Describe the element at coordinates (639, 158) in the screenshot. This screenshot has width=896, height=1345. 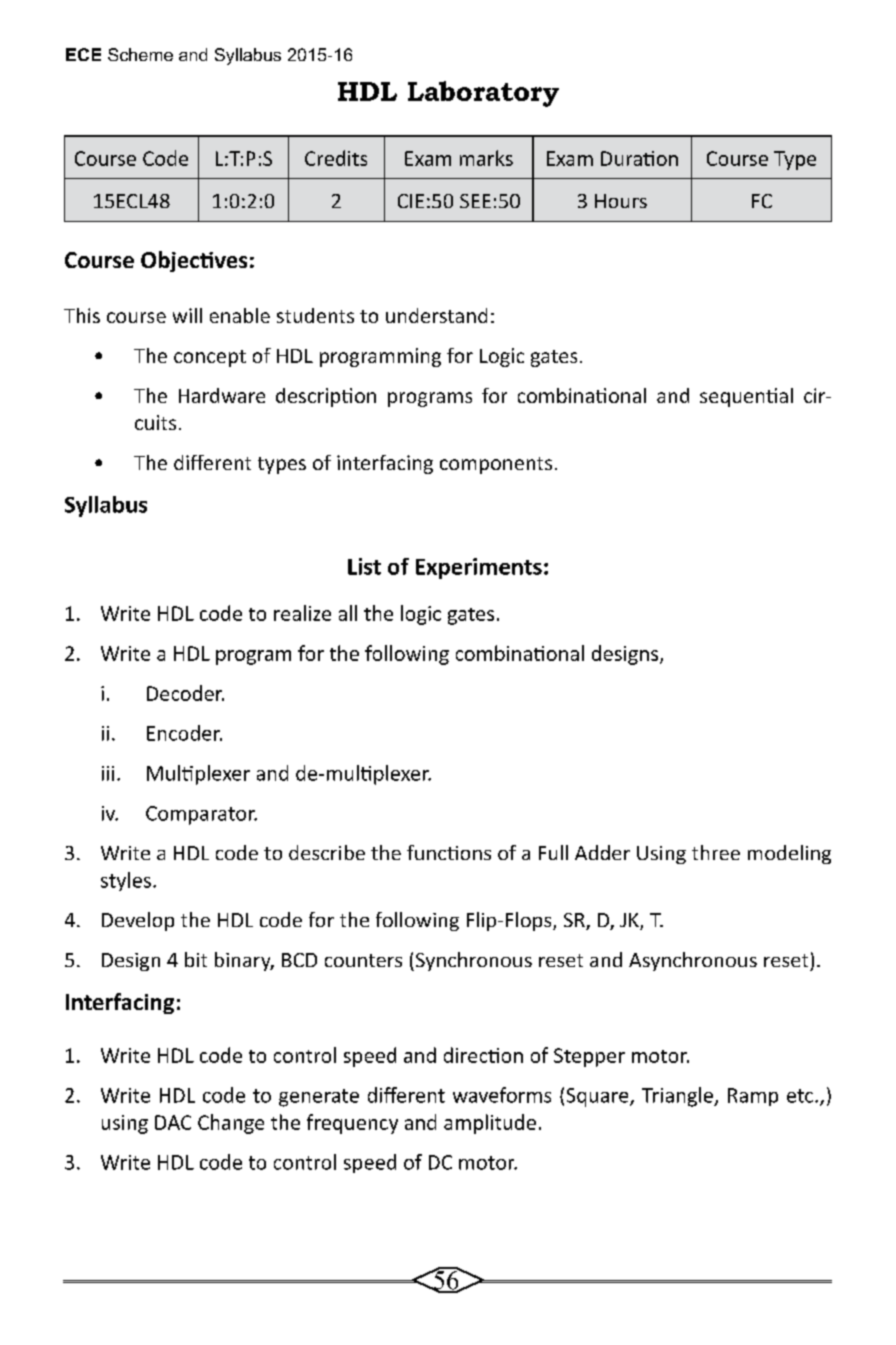
I see `Duration` at that location.
